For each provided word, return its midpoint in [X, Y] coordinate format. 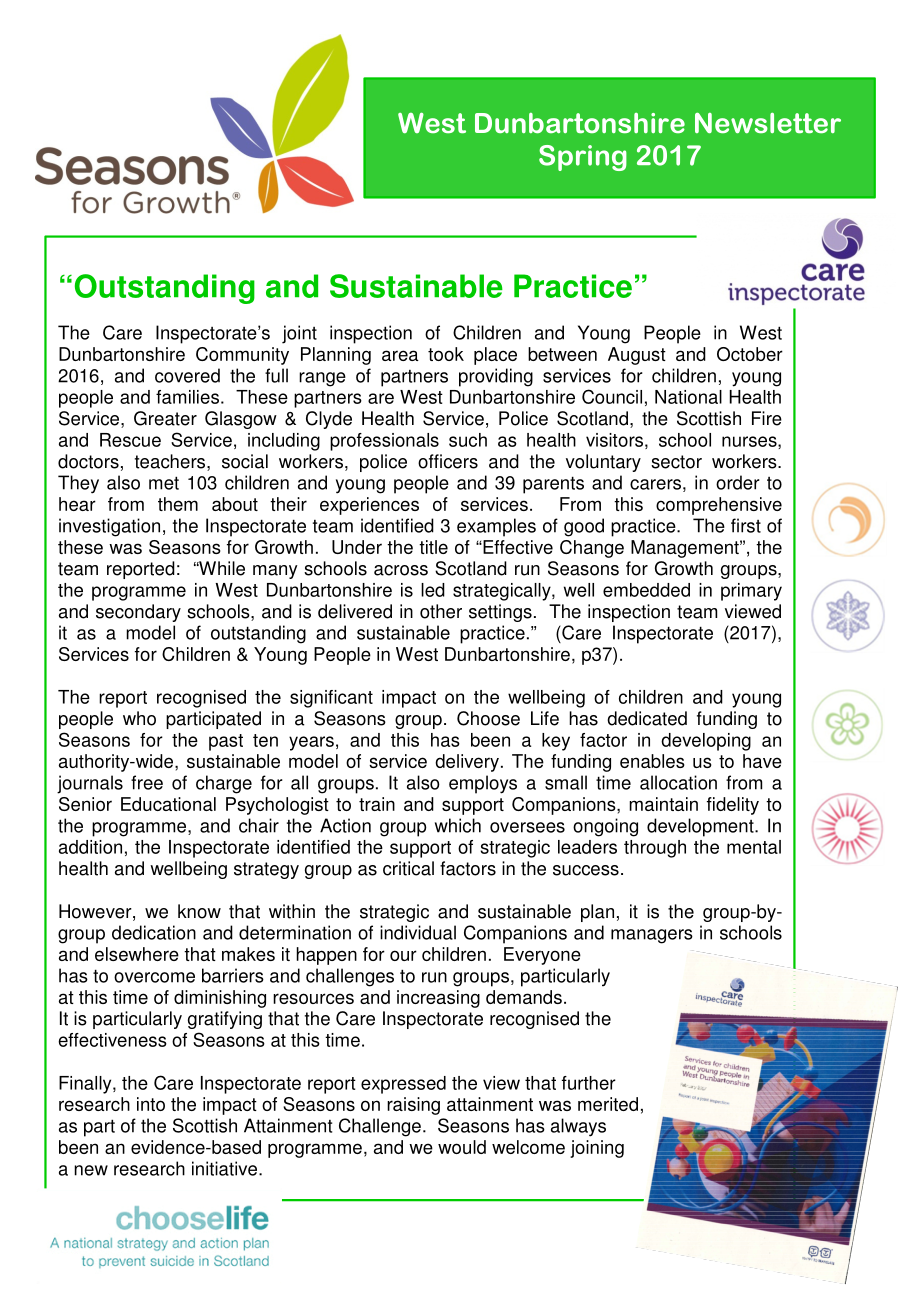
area [400, 355]
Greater [165, 418]
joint [299, 334]
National [688, 397]
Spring [583, 158]
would [462, 1147]
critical [408, 868]
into [151, 1104]
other [441, 611]
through [655, 849]
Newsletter [768, 123]
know [199, 911]
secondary [138, 613]
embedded [646, 590]
